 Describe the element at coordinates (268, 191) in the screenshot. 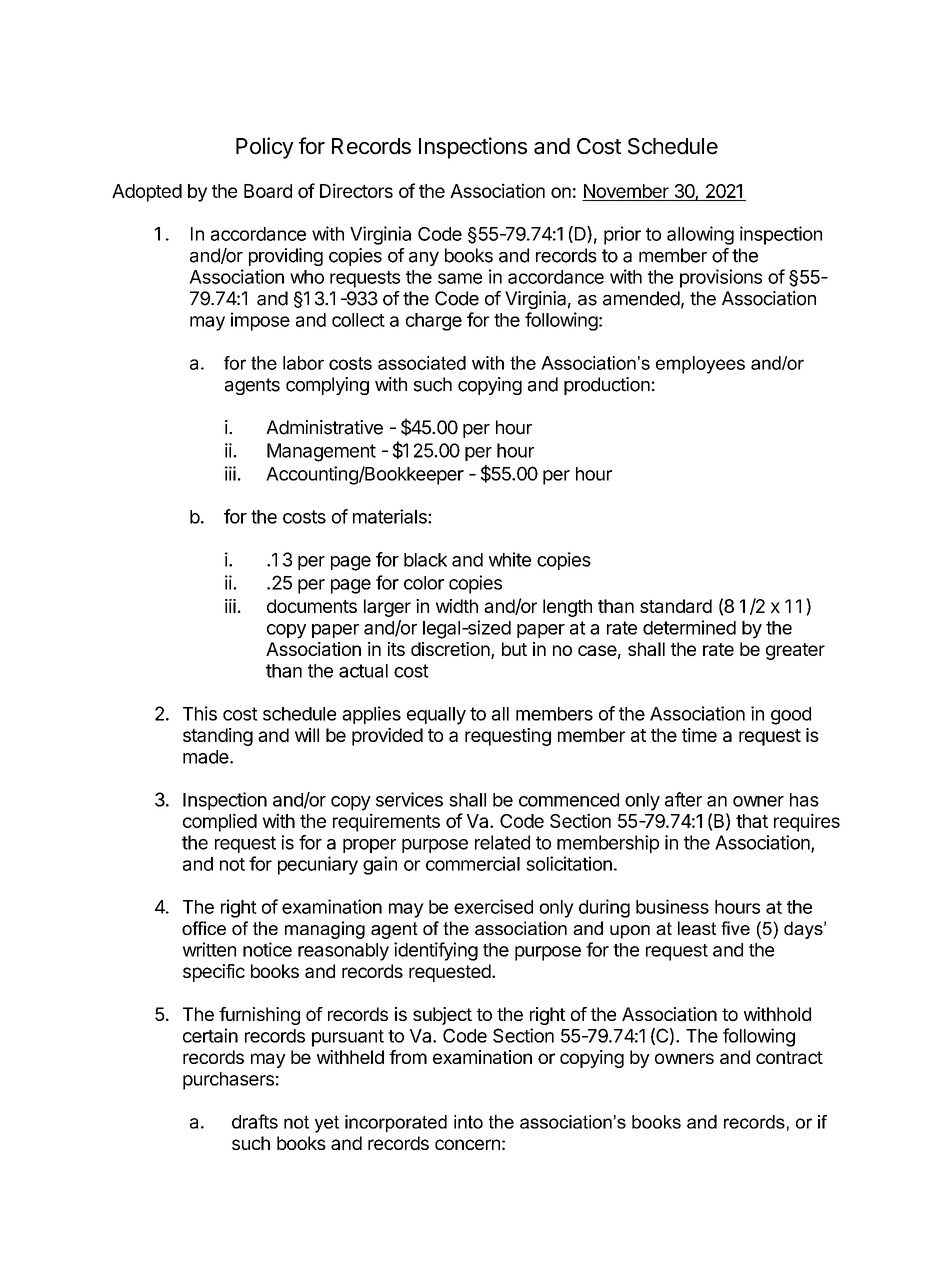

I see `Board` at that location.
